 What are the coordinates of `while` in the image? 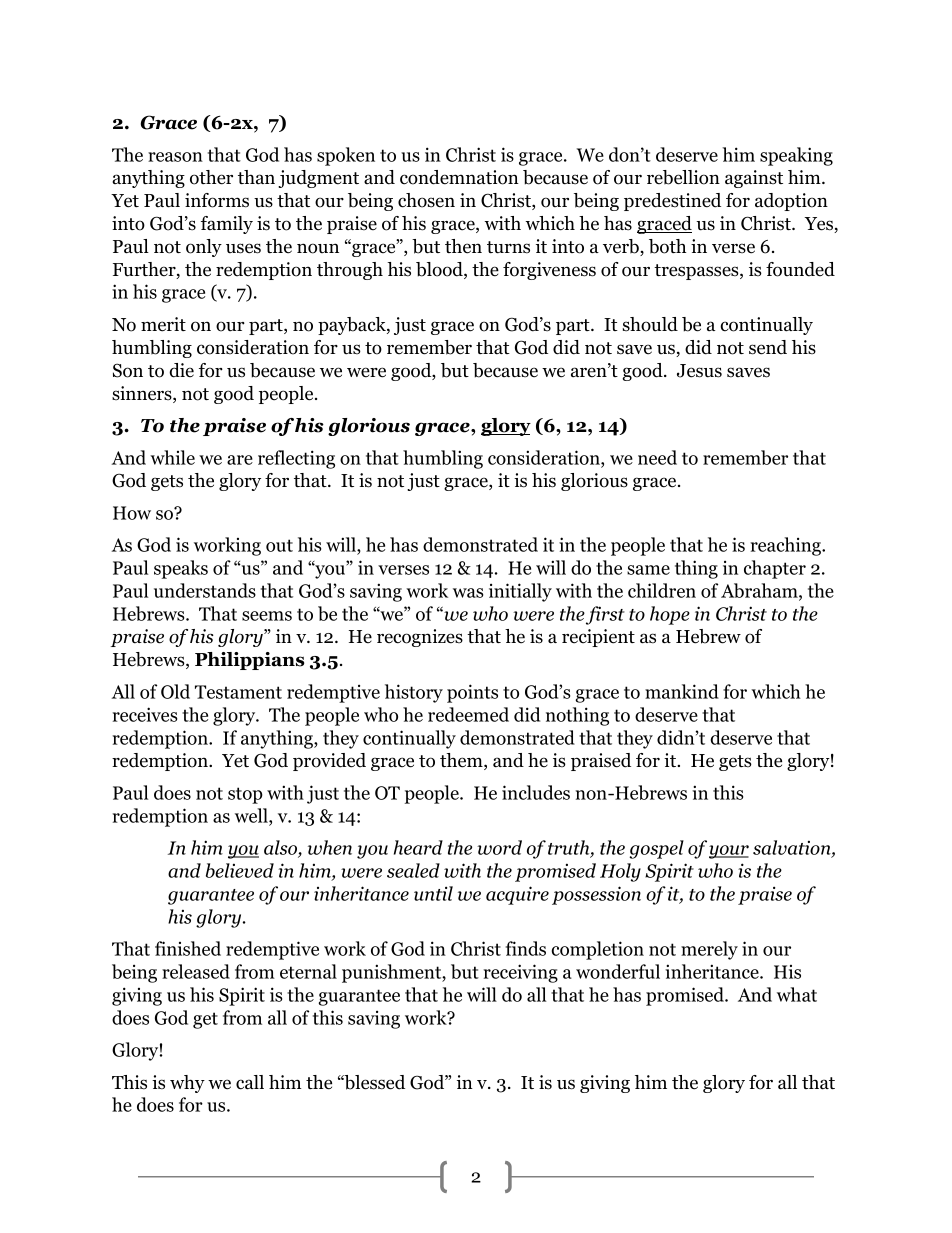 It's located at (172, 457).
